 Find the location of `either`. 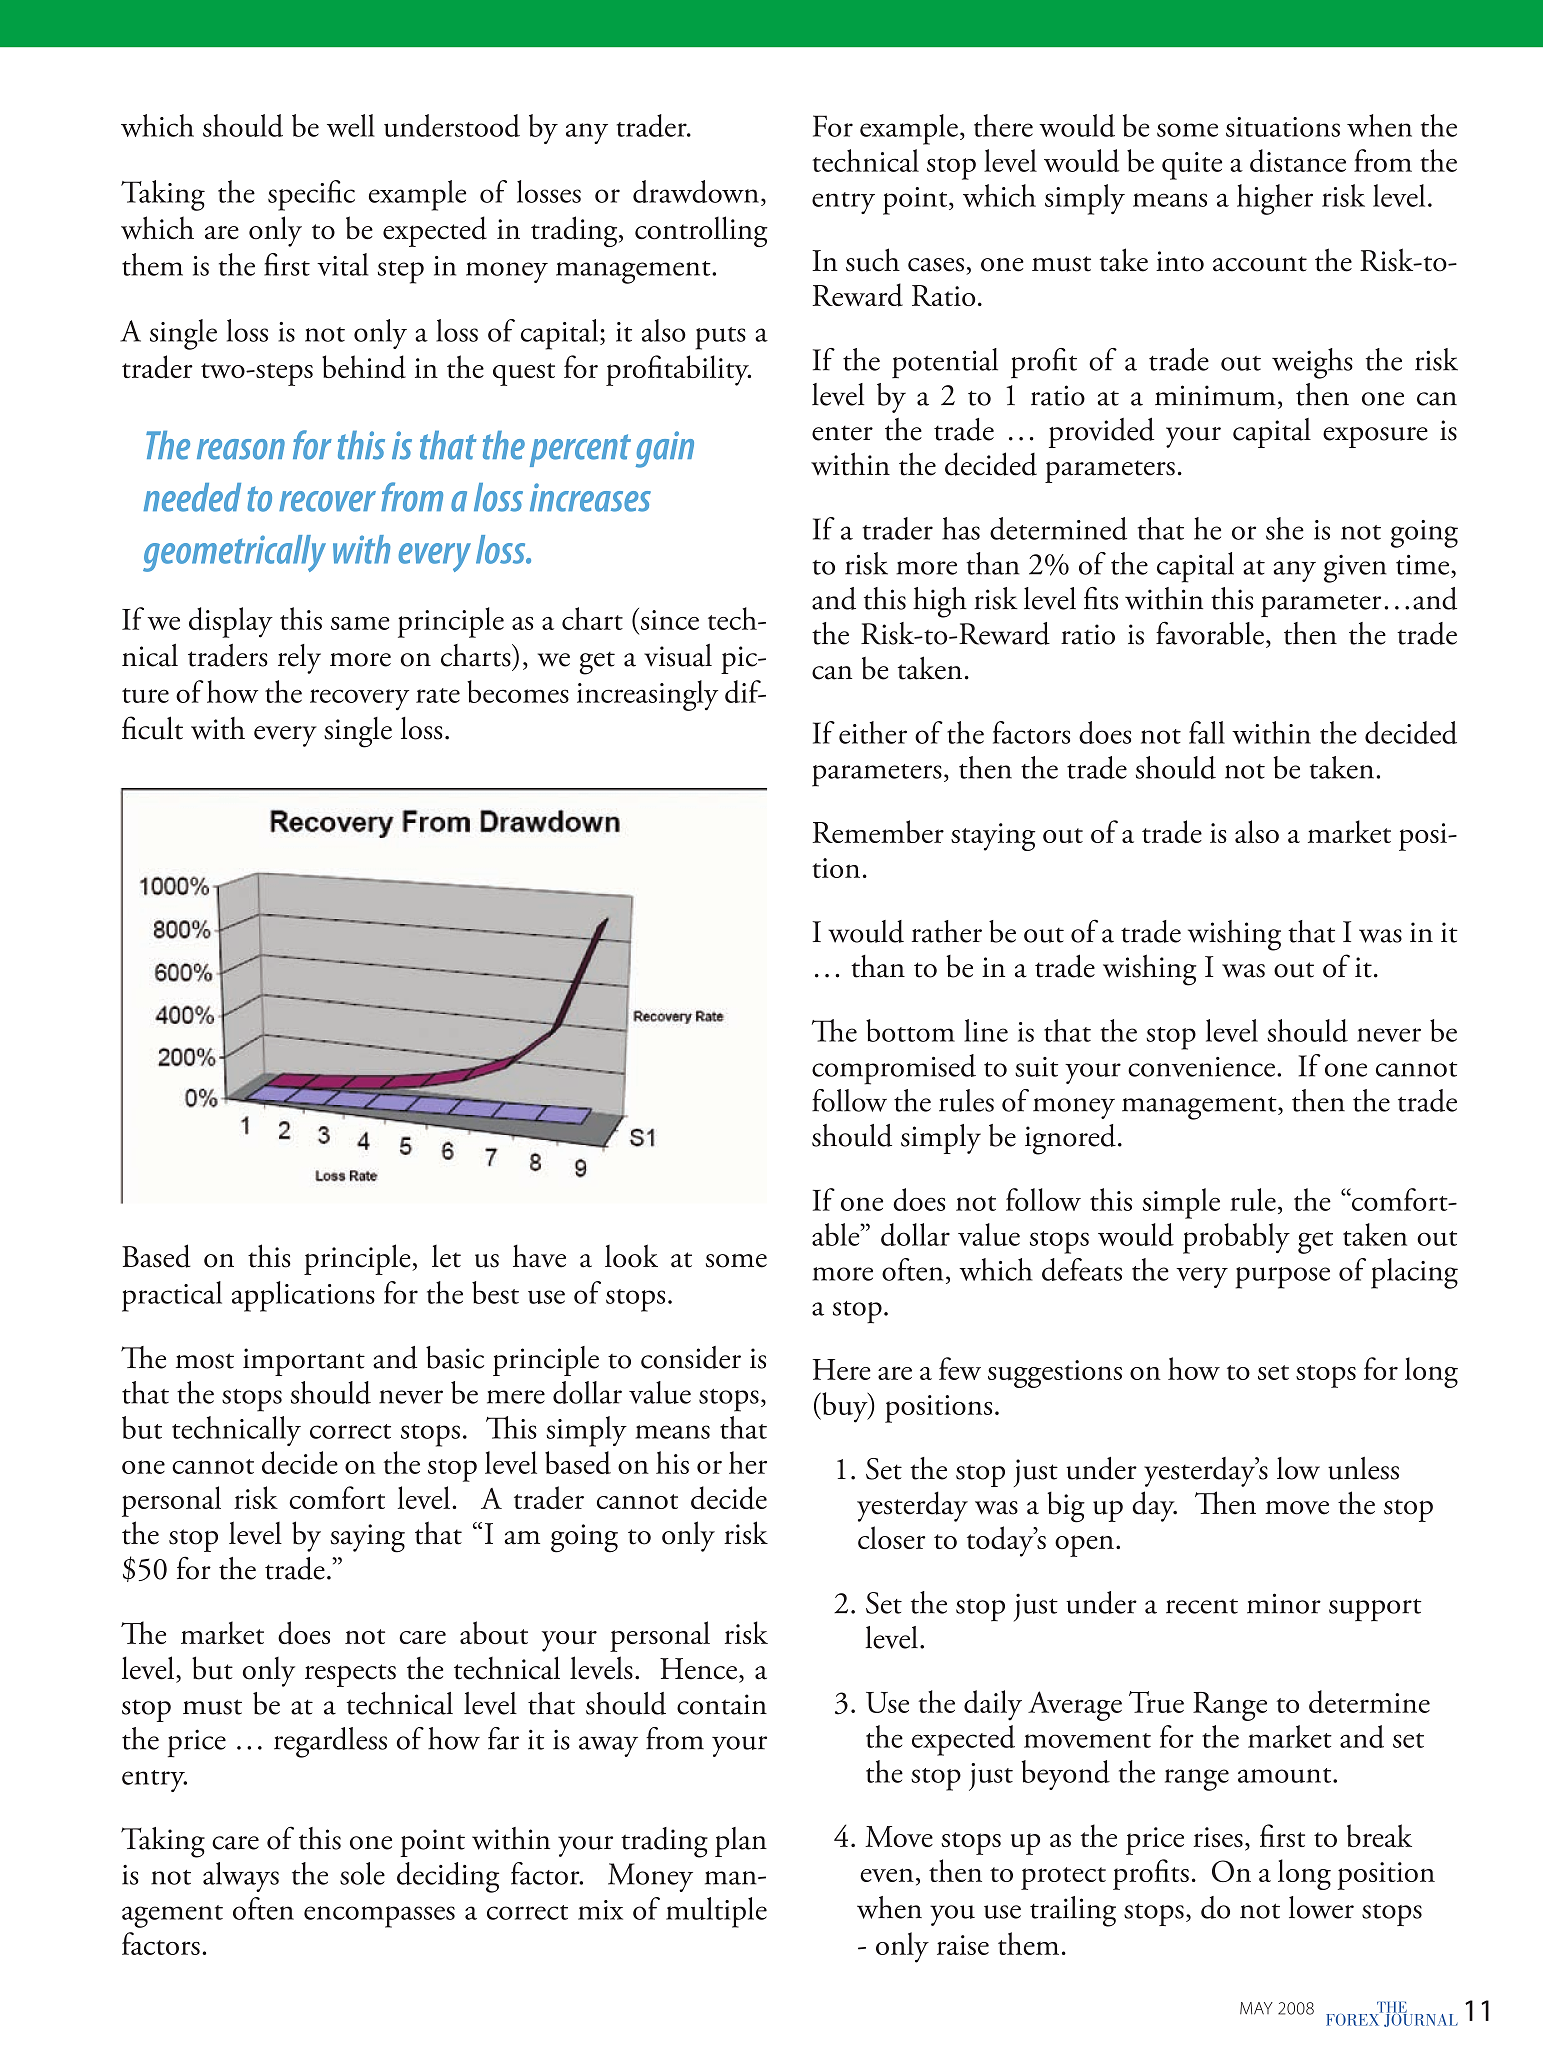

either is located at coordinates (873, 732).
